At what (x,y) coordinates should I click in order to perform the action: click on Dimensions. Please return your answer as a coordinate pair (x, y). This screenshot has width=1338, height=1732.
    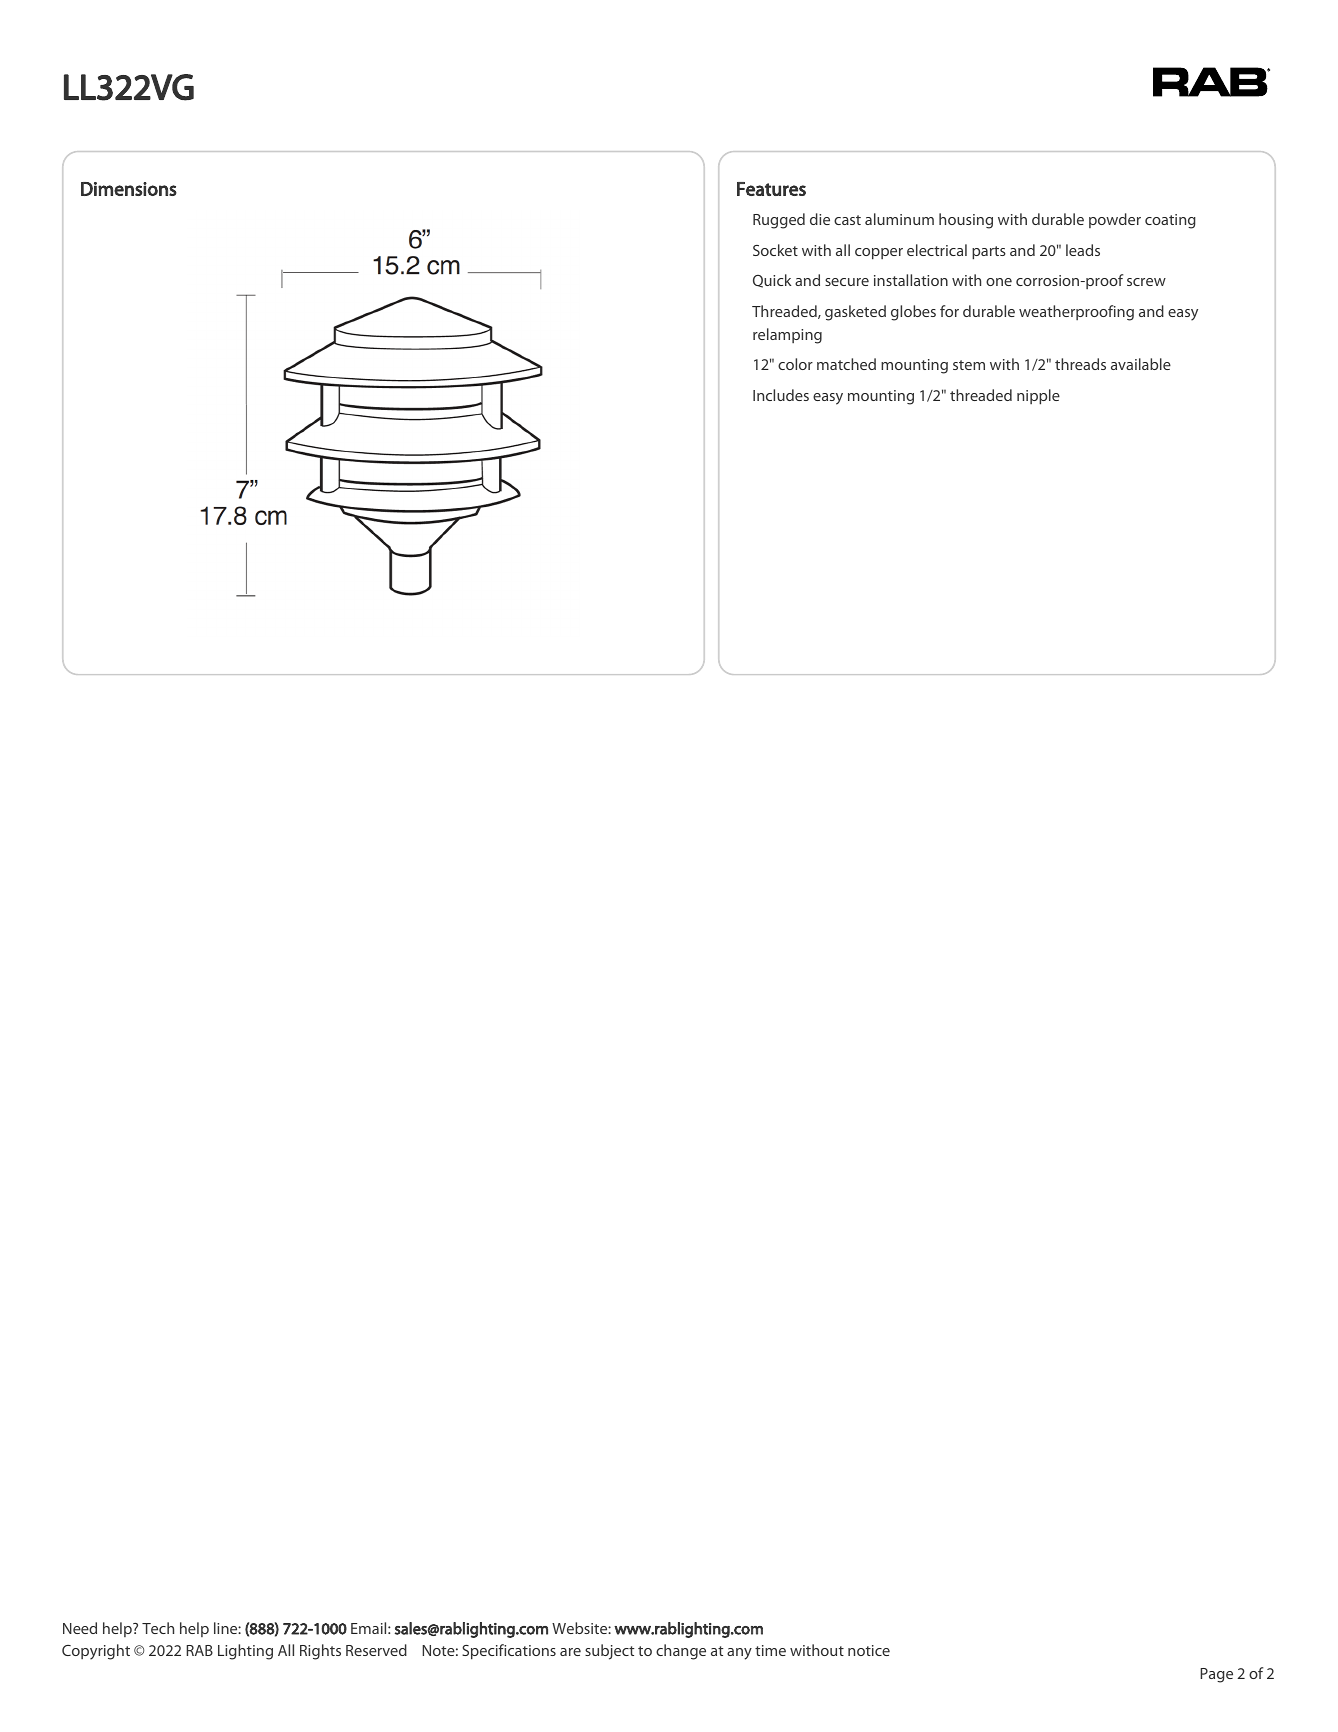
    Looking at the image, I should click on (129, 189).
